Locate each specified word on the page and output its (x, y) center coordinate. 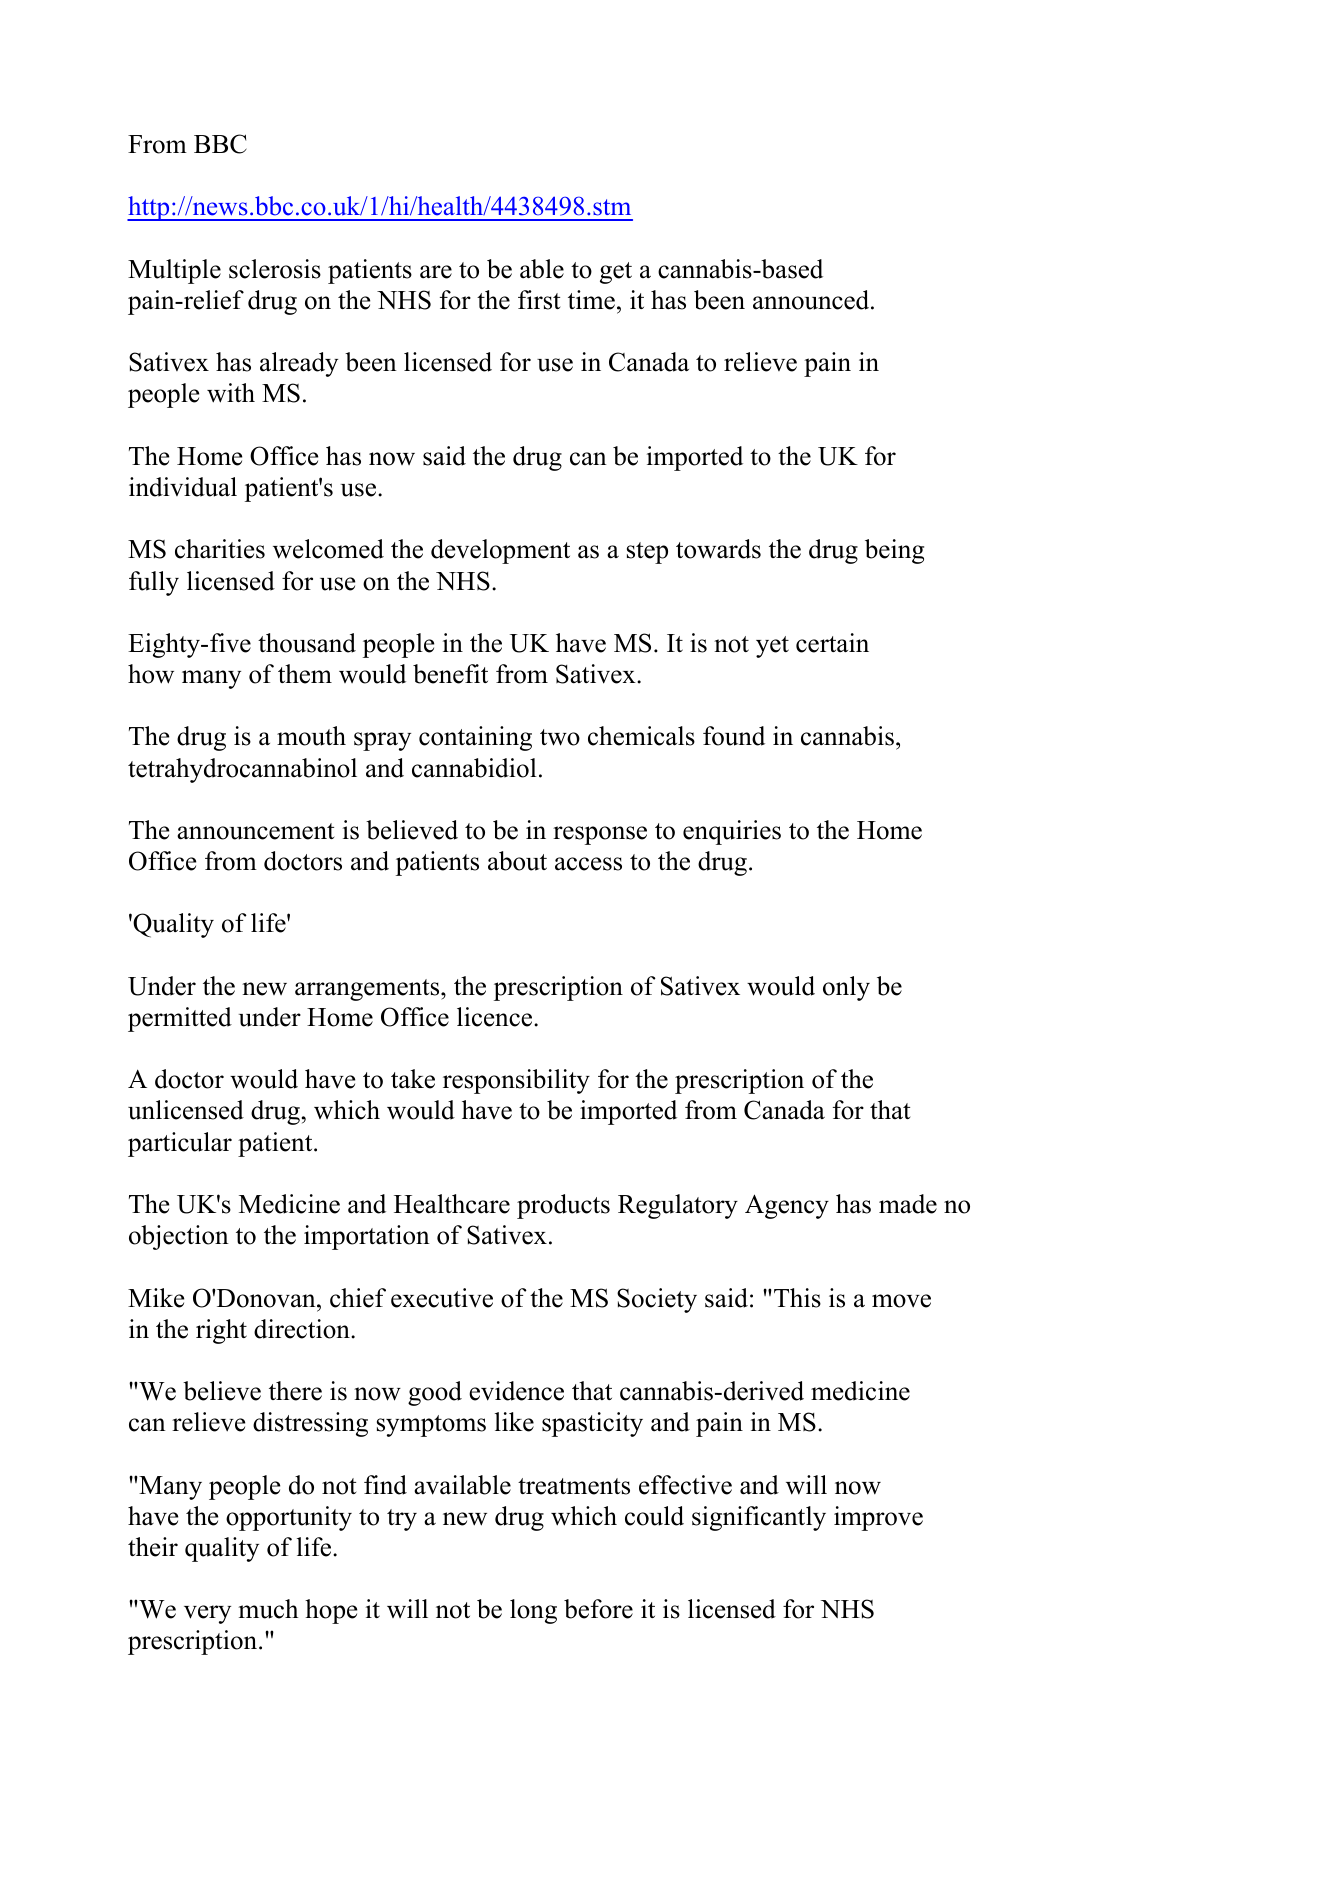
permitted (180, 1019)
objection (179, 1237)
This (797, 1298)
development (500, 551)
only (846, 988)
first (539, 300)
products (563, 1206)
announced (812, 300)
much (268, 1609)
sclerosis (275, 269)
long (533, 1611)
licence (496, 1017)
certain (832, 643)
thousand (307, 643)
